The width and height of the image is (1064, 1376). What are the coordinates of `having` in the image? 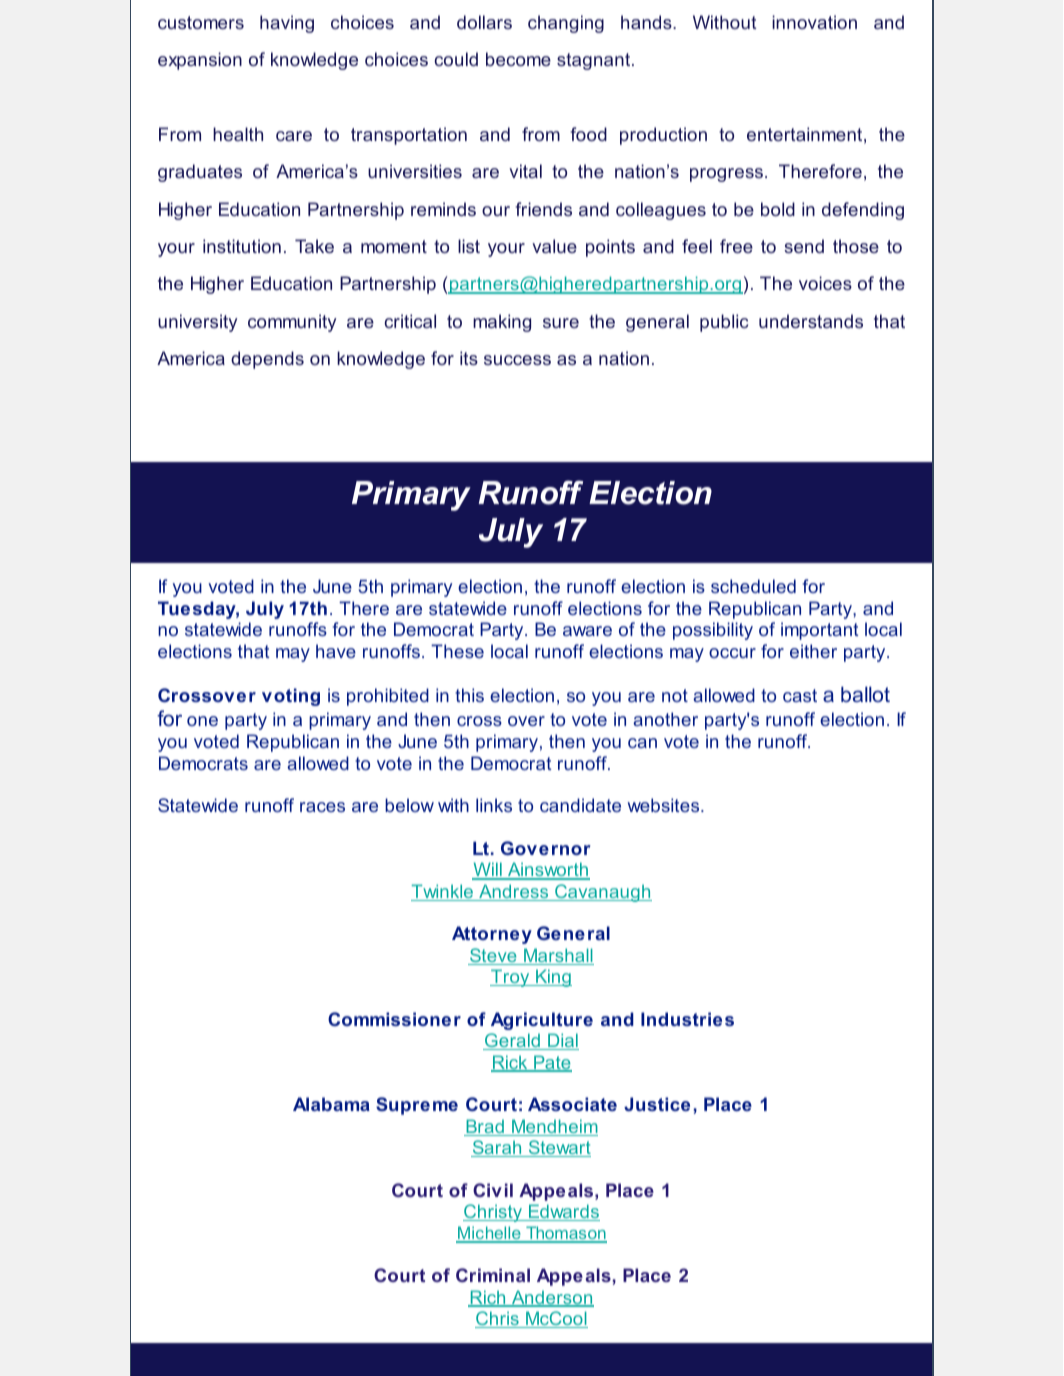 It's located at (287, 24).
